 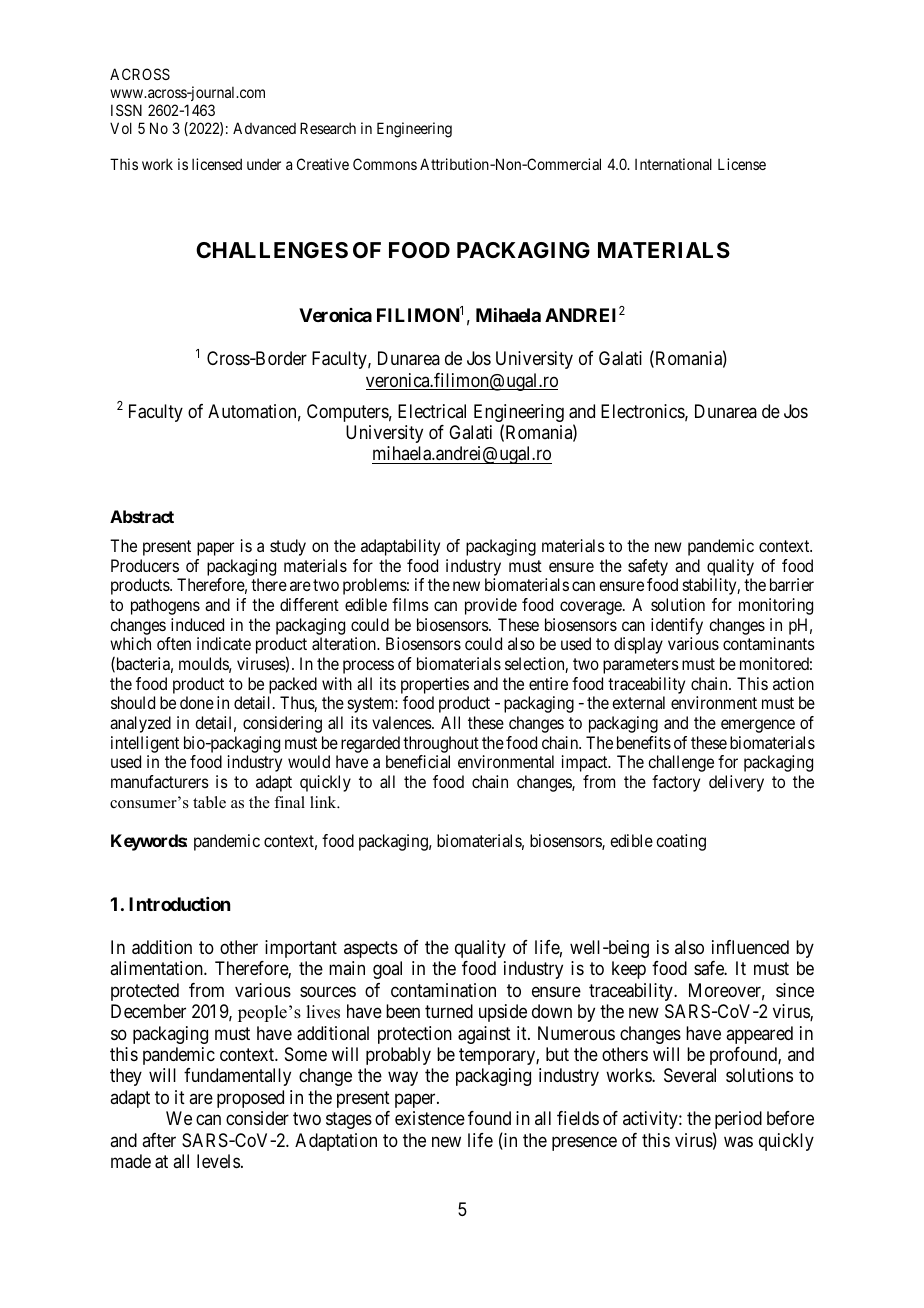 I want to click on provide, so click(x=491, y=606).
